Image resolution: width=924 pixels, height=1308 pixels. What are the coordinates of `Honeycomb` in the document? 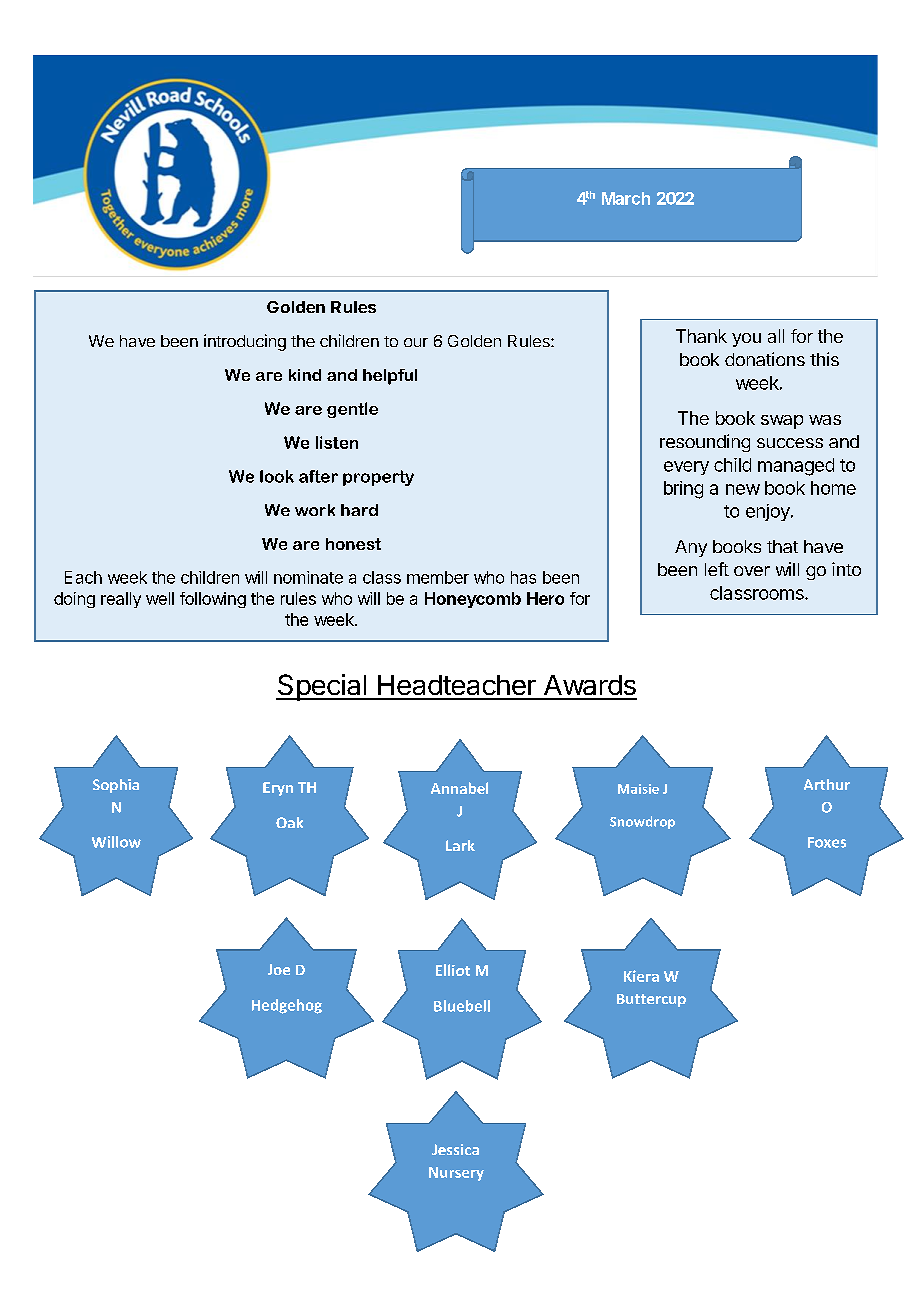 It's located at (473, 600).
